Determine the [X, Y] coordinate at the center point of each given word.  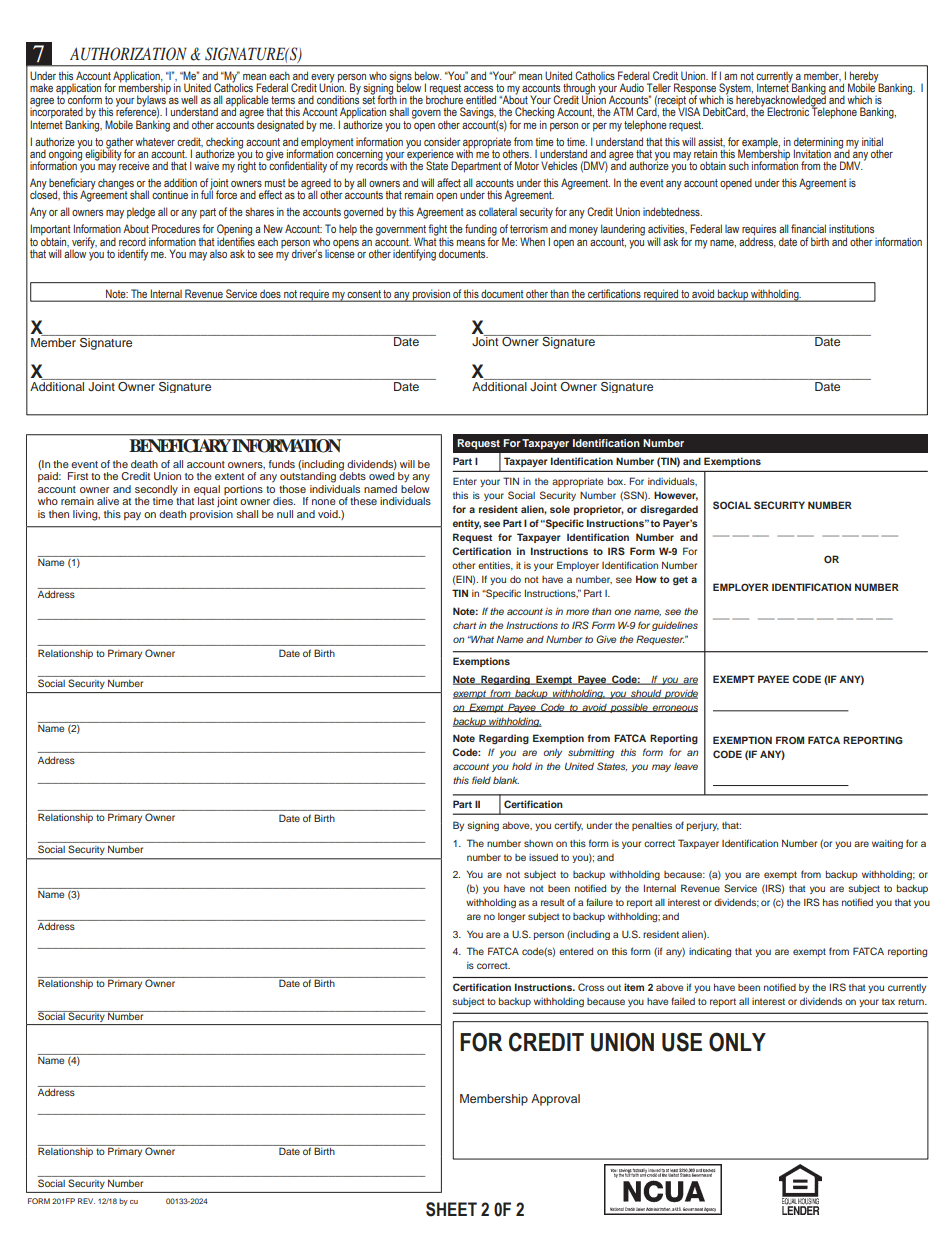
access [478, 89]
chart [465, 625]
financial [808, 228]
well [189, 99]
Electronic [788, 111]
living [86, 515]
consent [364, 294]
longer [511, 917]
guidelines [675, 626]
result [553, 902]
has [831, 902]
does [270, 294]
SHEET [451, 1209]
